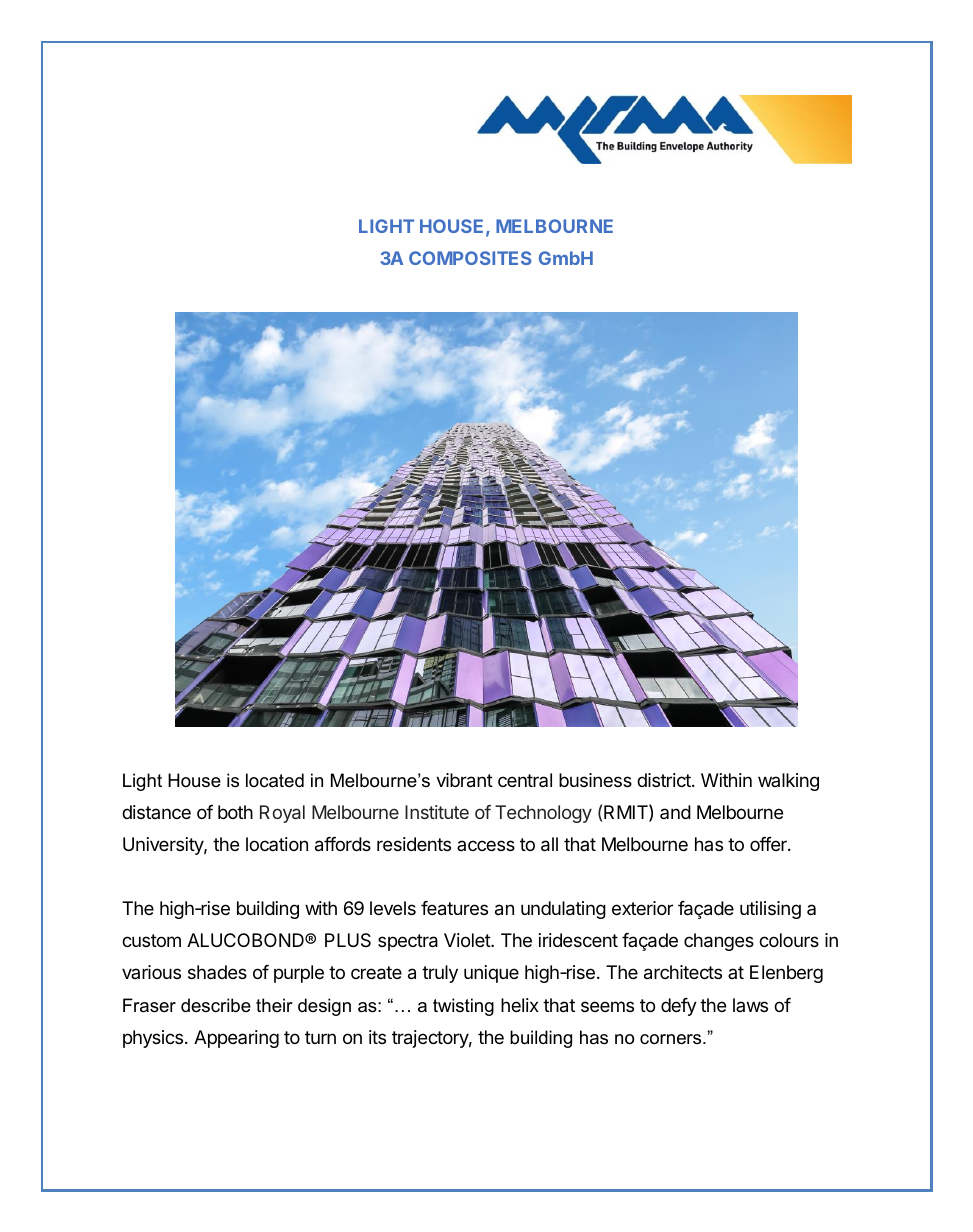 The image size is (973, 1232). I want to click on COMPOSITES, so click(470, 258).
